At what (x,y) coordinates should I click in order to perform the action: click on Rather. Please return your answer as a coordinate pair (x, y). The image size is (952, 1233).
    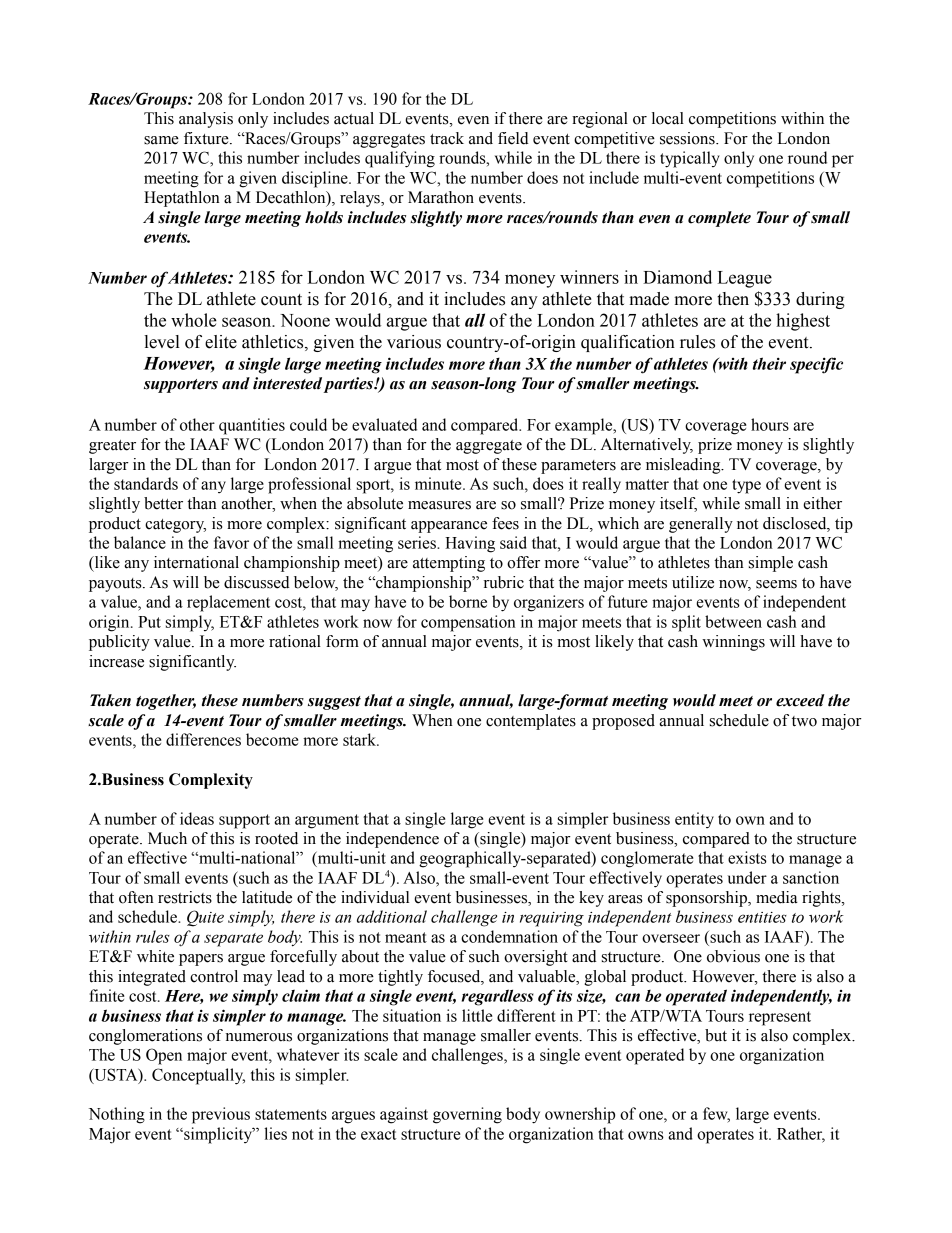
    Looking at the image, I should click on (801, 1134).
